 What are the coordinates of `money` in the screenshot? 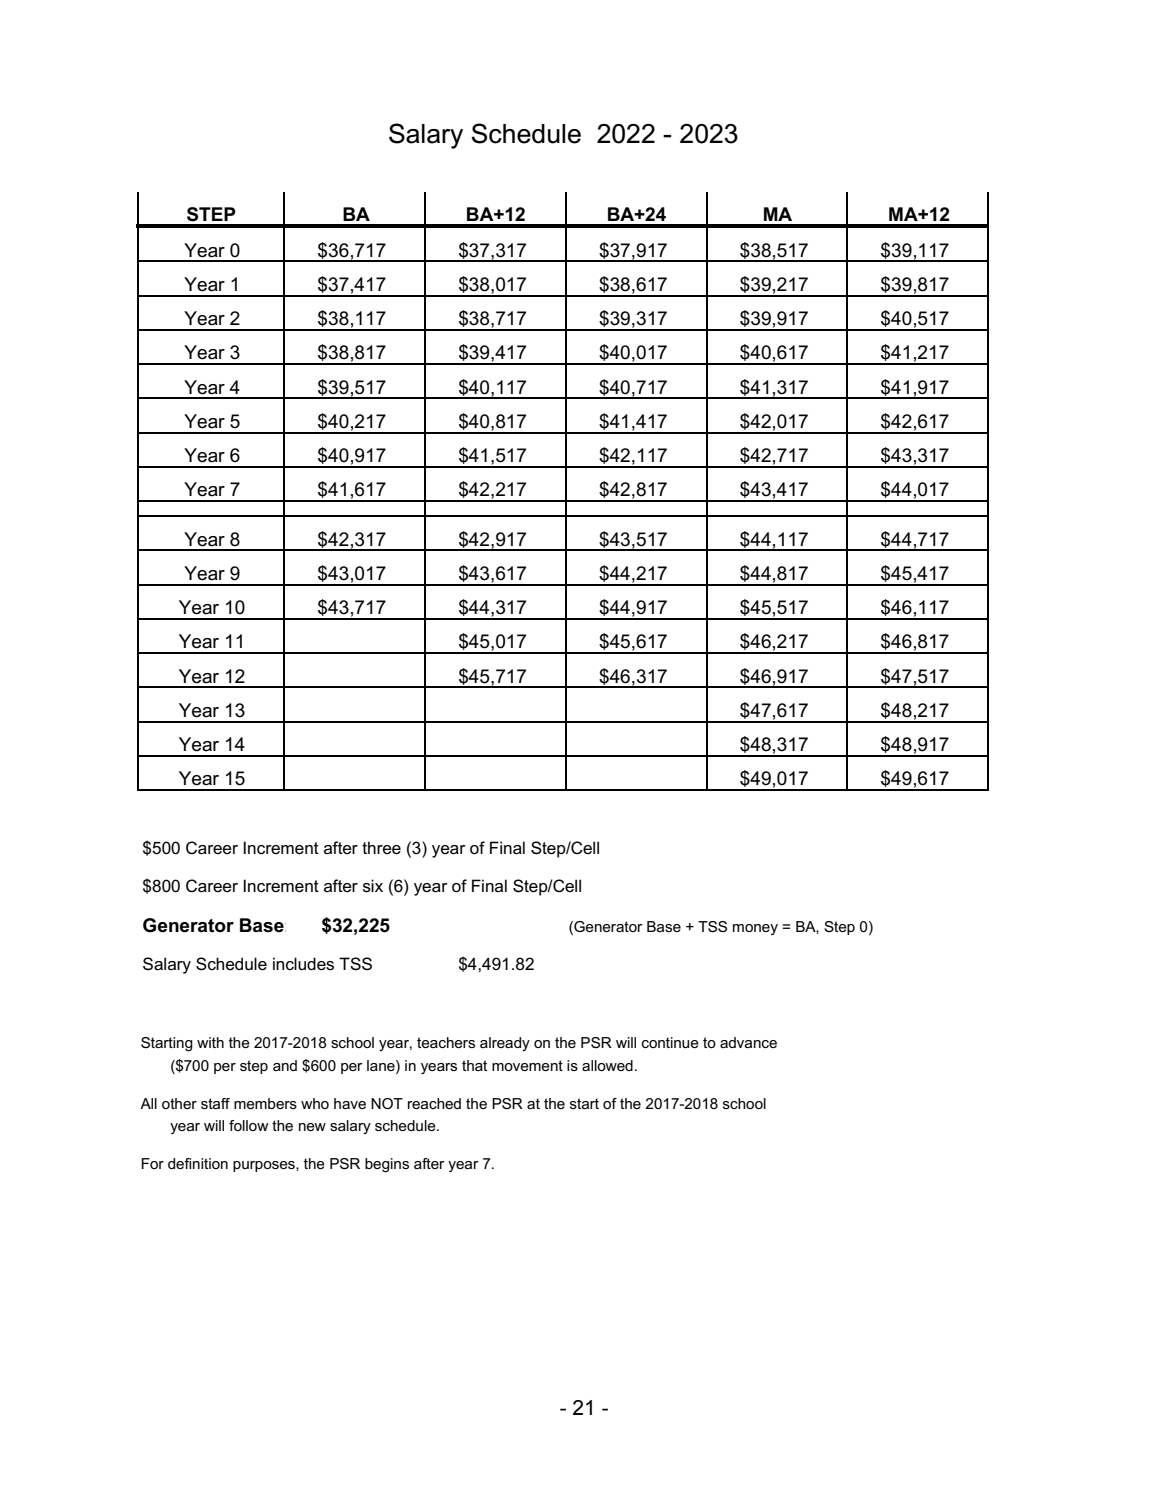 It's located at (755, 929).
